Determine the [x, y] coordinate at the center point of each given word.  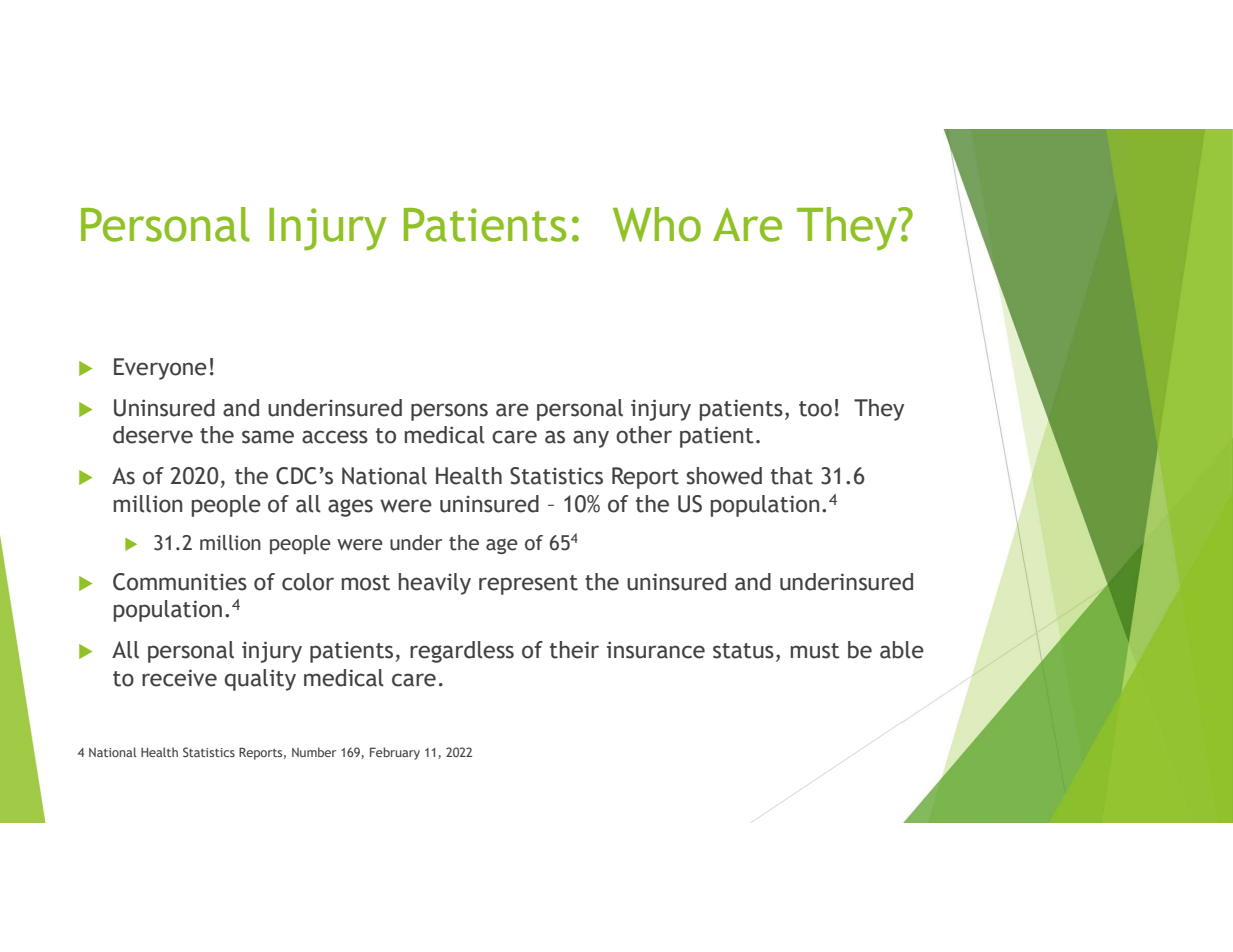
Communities [180, 582]
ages [350, 508]
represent [528, 585]
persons [449, 412]
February [395, 753]
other [644, 435]
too [815, 409]
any [591, 439]
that [792, 476]
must [815, 651]
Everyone [160, 369]
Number [314, 752]
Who [657, 224]
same [268, 437]
